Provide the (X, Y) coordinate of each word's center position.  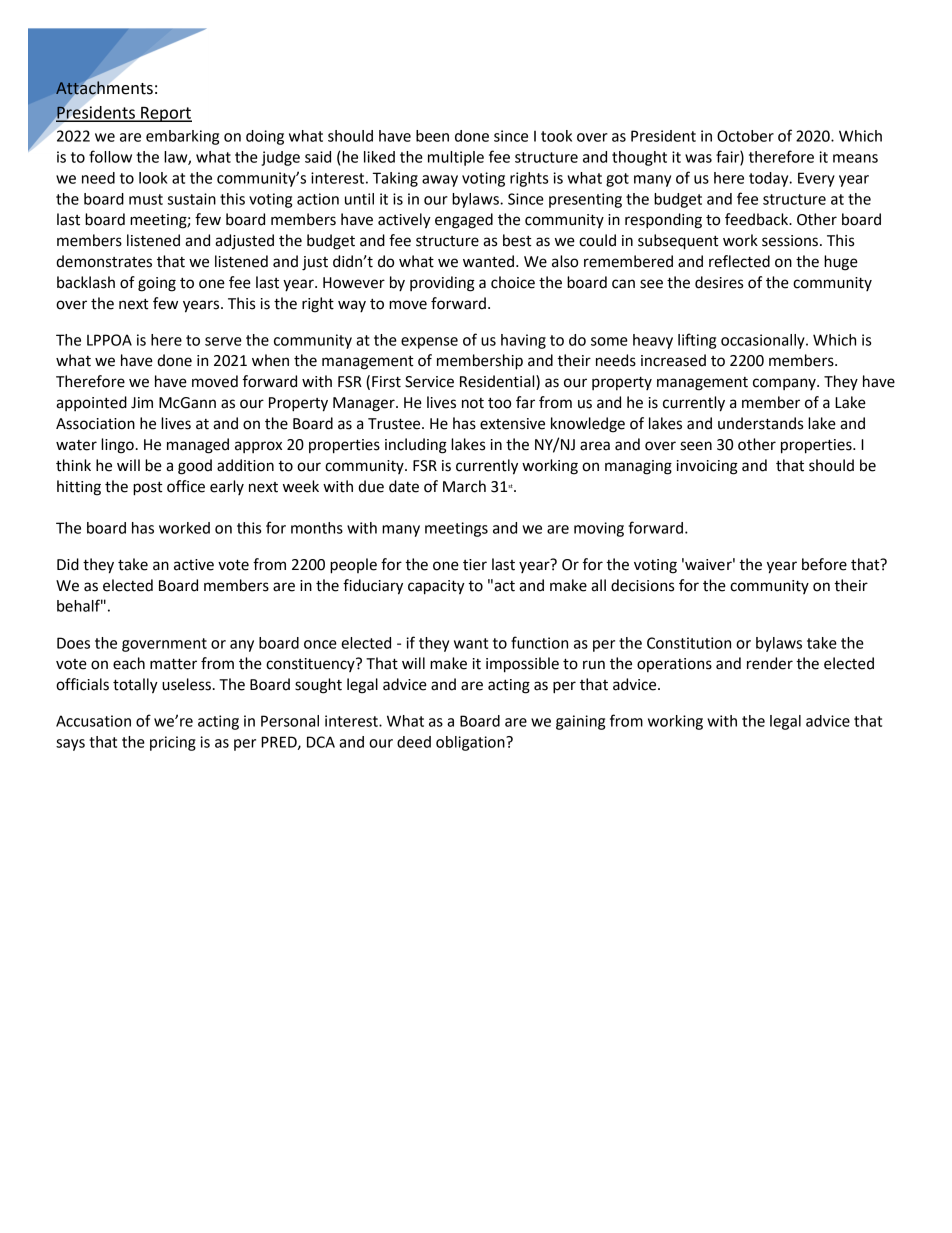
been (432, 136)
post (148, 489)
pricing (173, 743)
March (464, 486)
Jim (142, 403)
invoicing (707, 467)
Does (73, 643)
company (785, 384)
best (517, 240)
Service (429, 382)
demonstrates (104, 261)
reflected (739, 261)
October (745, 136)
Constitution (689, 643)
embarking (182, 137)
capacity (436, 587)
